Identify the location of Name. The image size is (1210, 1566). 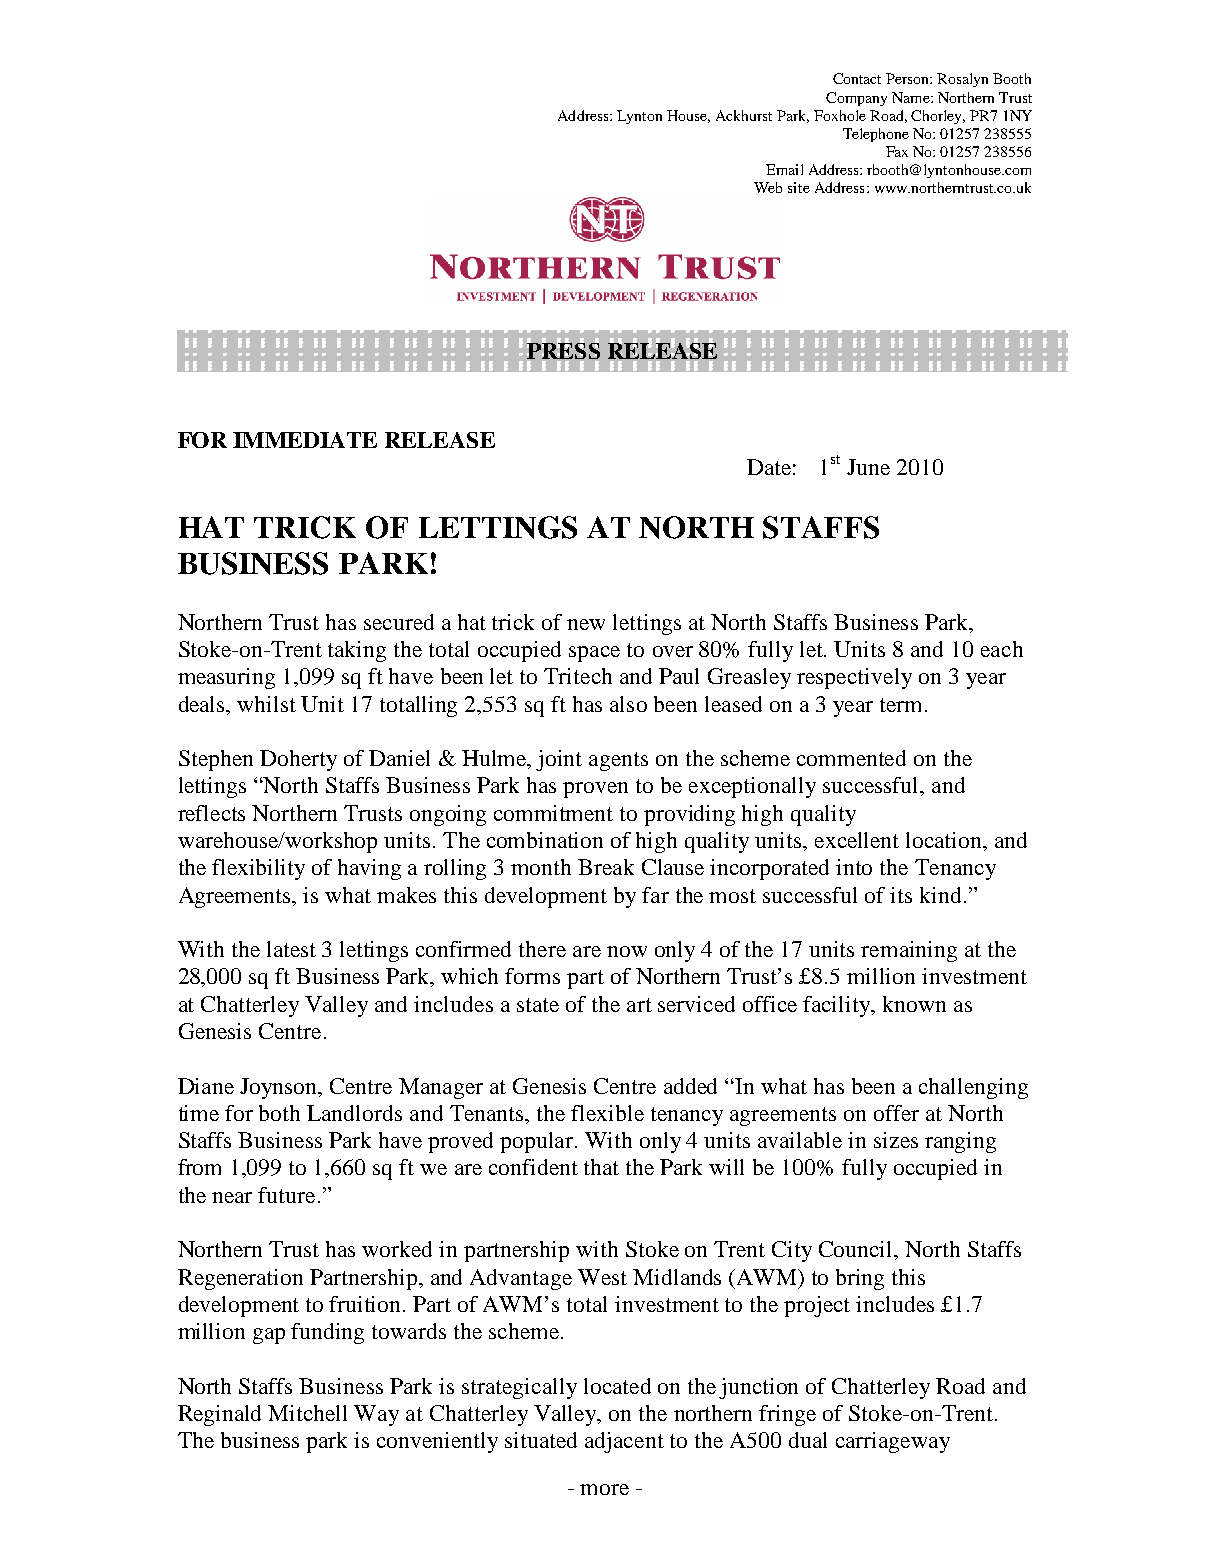
(912, 97).
